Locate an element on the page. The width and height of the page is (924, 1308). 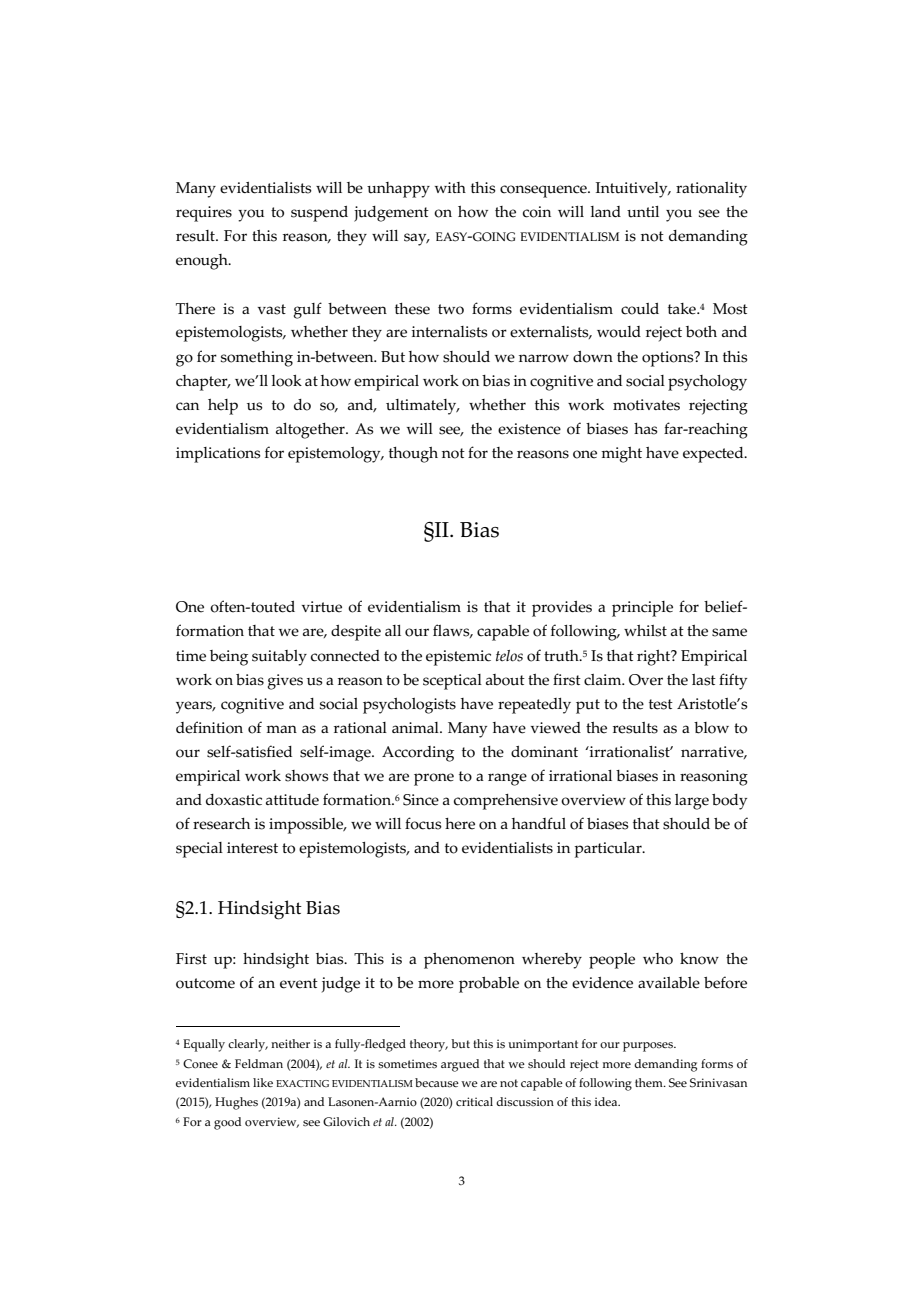
with is located at coordinates (450, 187).
